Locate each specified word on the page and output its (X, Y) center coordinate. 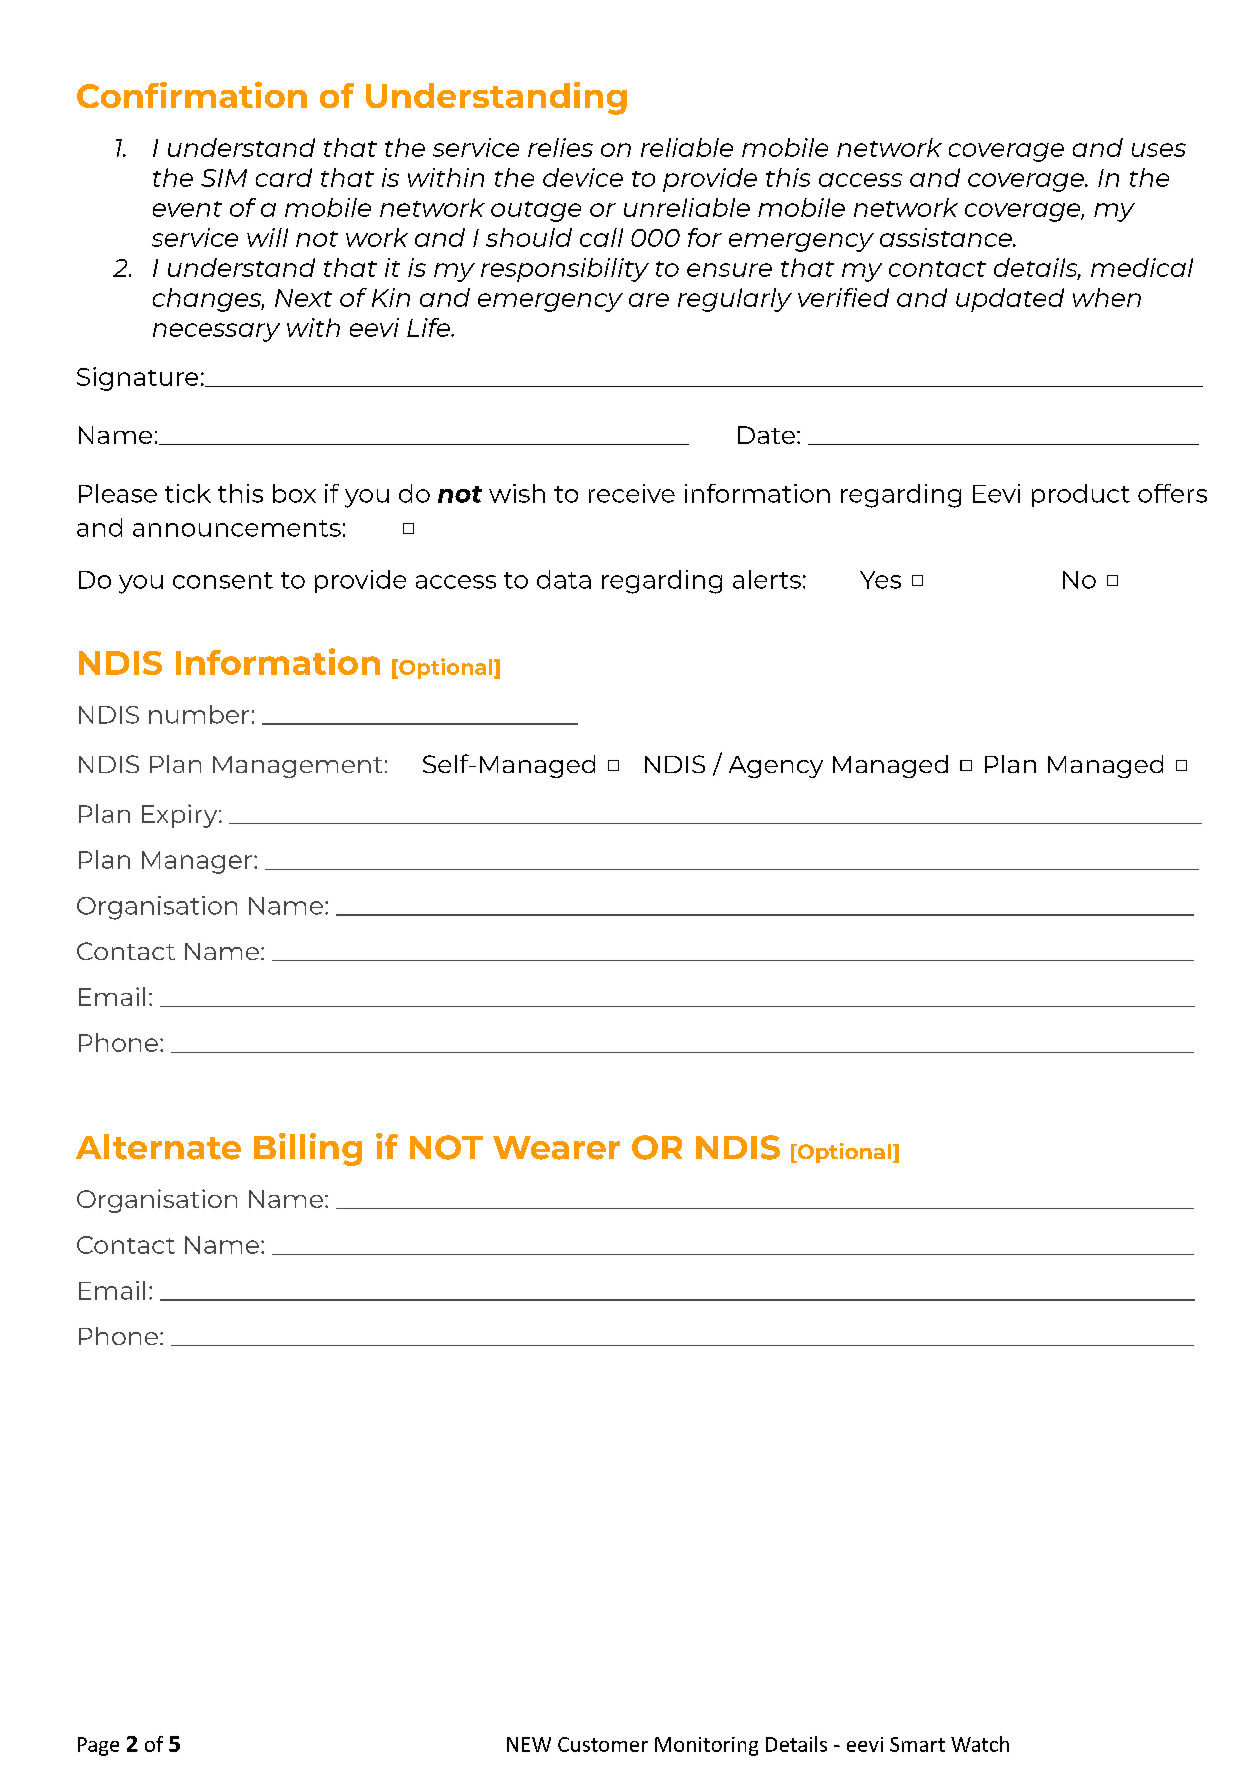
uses (1159, 150)
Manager (197, 862)
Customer (603, 1744)
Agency (776, 767)
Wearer (556, 1148)
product (1081, 495)
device (583, 177)
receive (632, 493)
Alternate (158, 1147)
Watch (980, 1744)
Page (98, 1746)
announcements (237, 528)
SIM (224, 178)
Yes (880, 580)
